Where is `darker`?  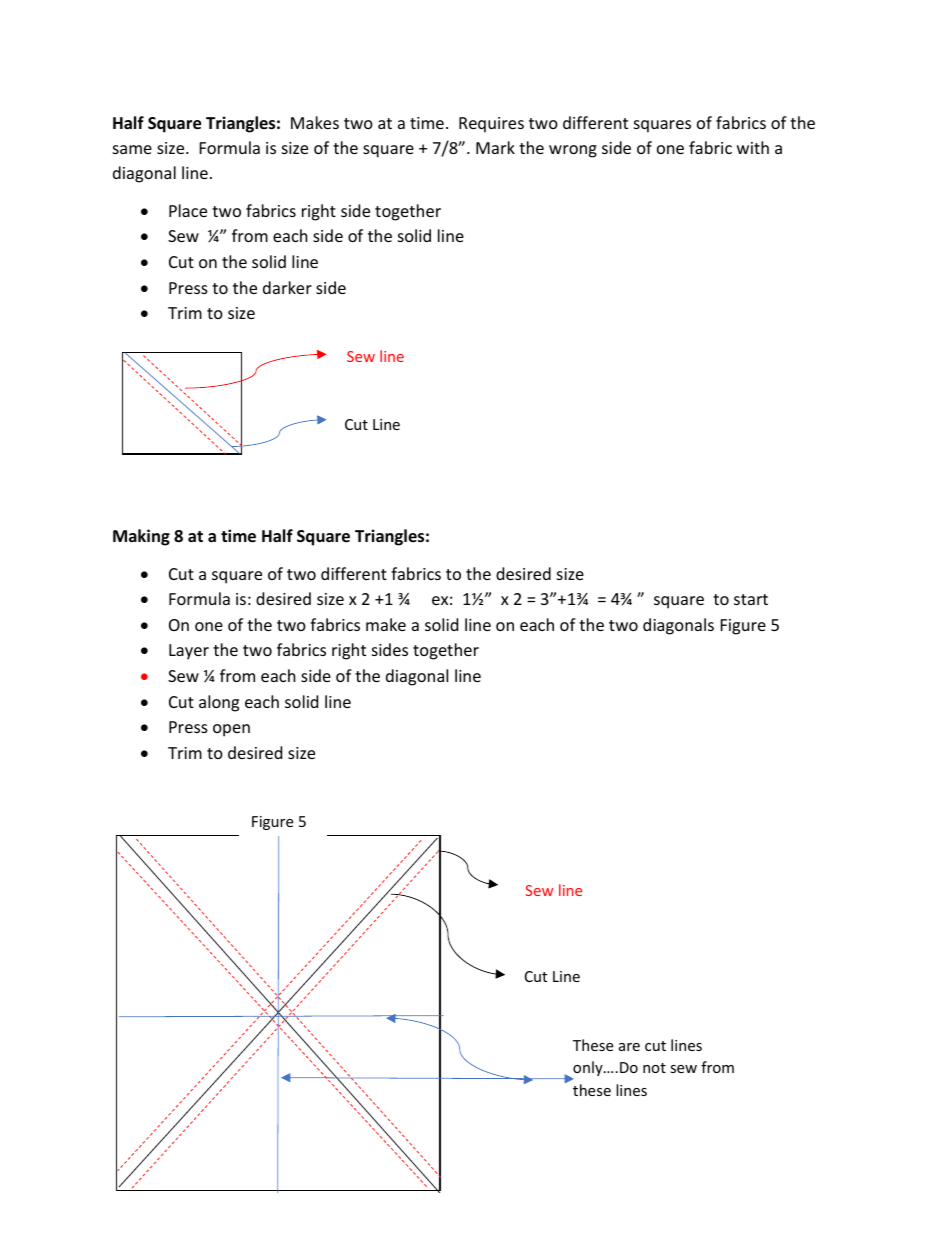 darker is located at coordinates (287, 287).
